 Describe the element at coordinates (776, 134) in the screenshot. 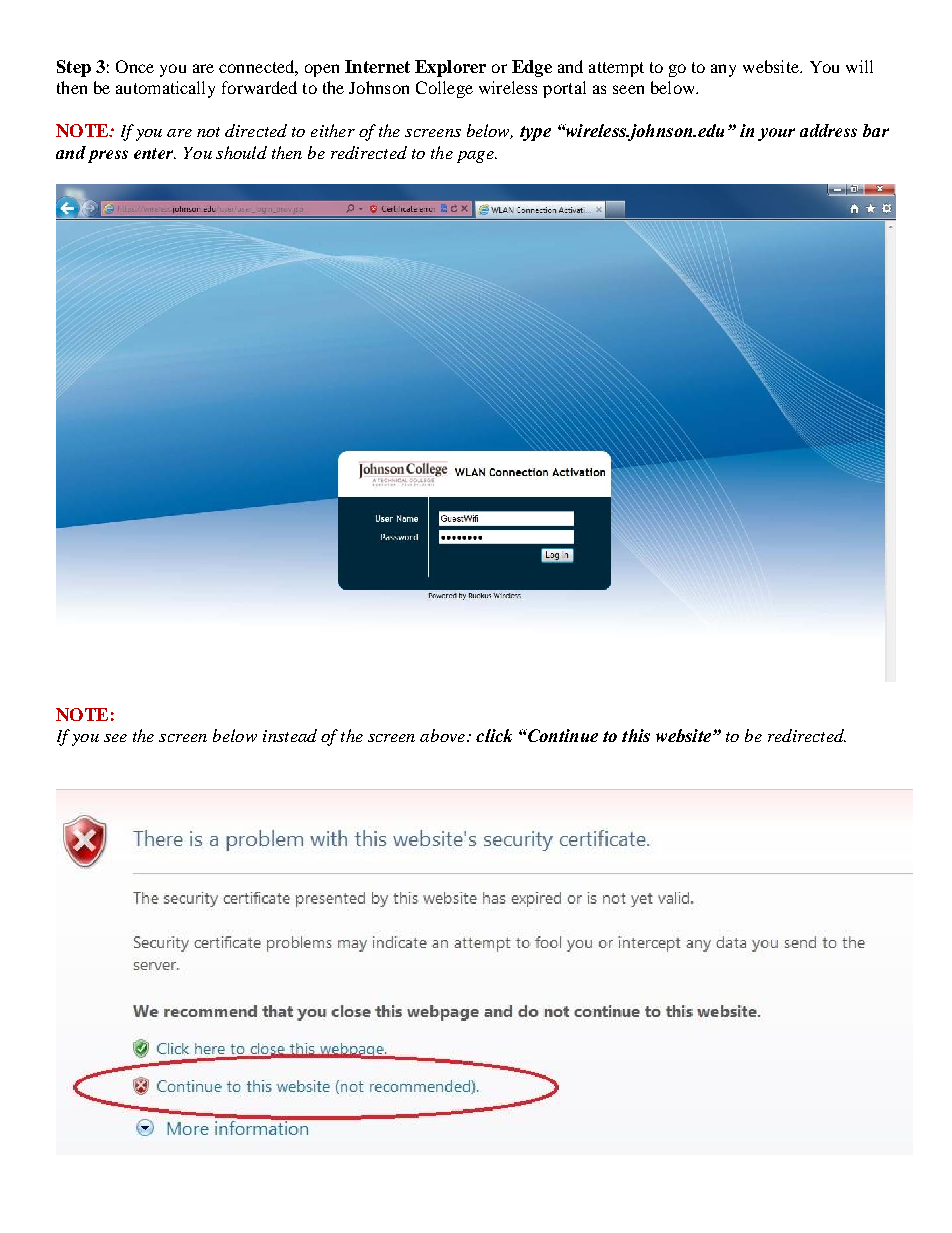

I see `your` at that location.
